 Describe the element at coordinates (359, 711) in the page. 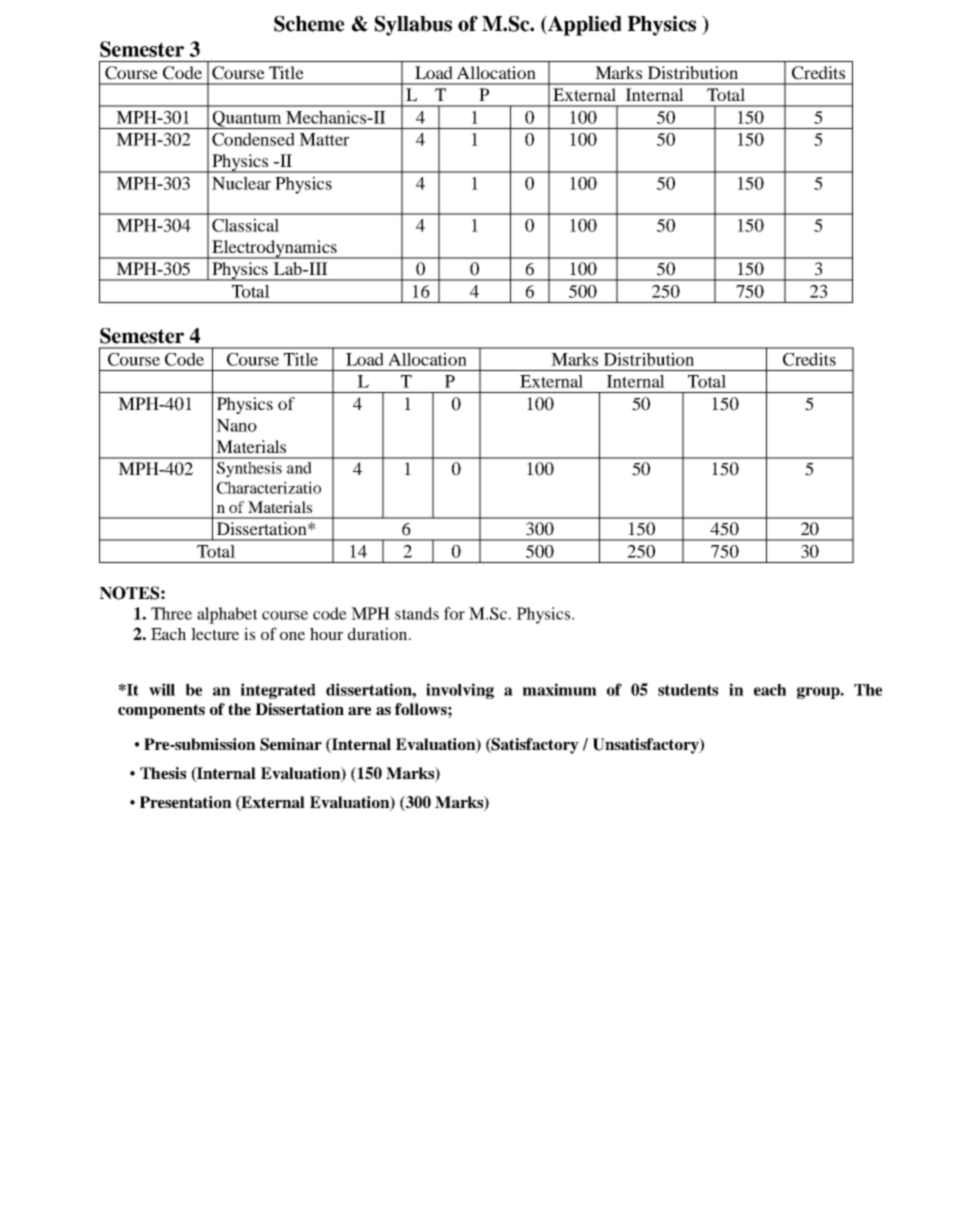

I see `are` at that location.
